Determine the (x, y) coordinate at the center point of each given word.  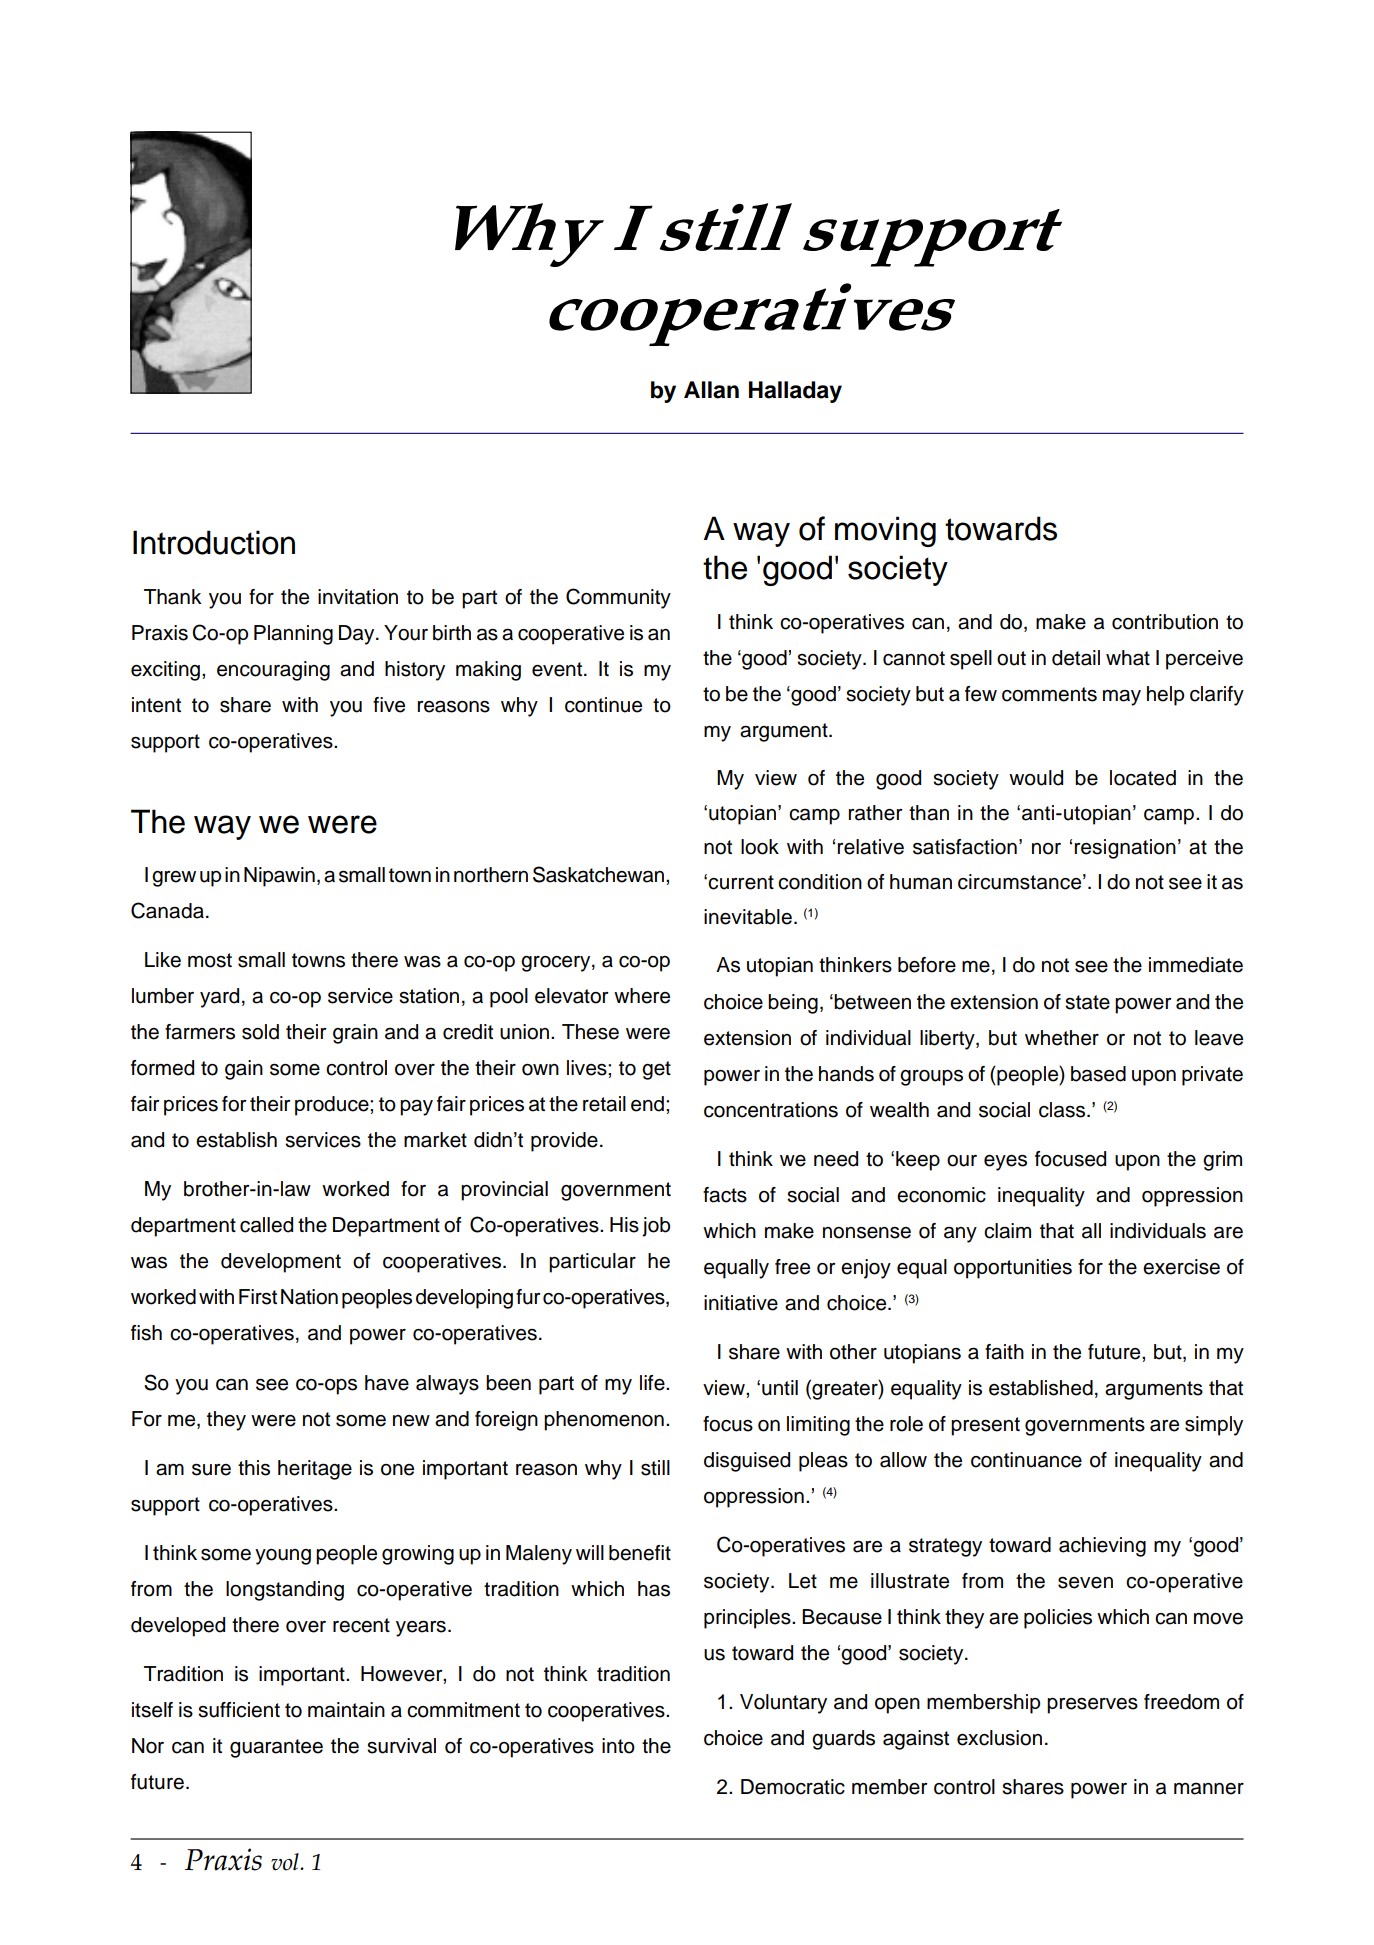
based (1098, 1074)
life (653, 1383)
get (656, 1070)
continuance (1026, 1460)
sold (260, 1032)
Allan (711, 390)
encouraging (273, 671)
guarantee (276, 1748)
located (1143, 778)
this (254, 1468)
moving (885, 531)
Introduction (214, 542)
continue (603, 705)
